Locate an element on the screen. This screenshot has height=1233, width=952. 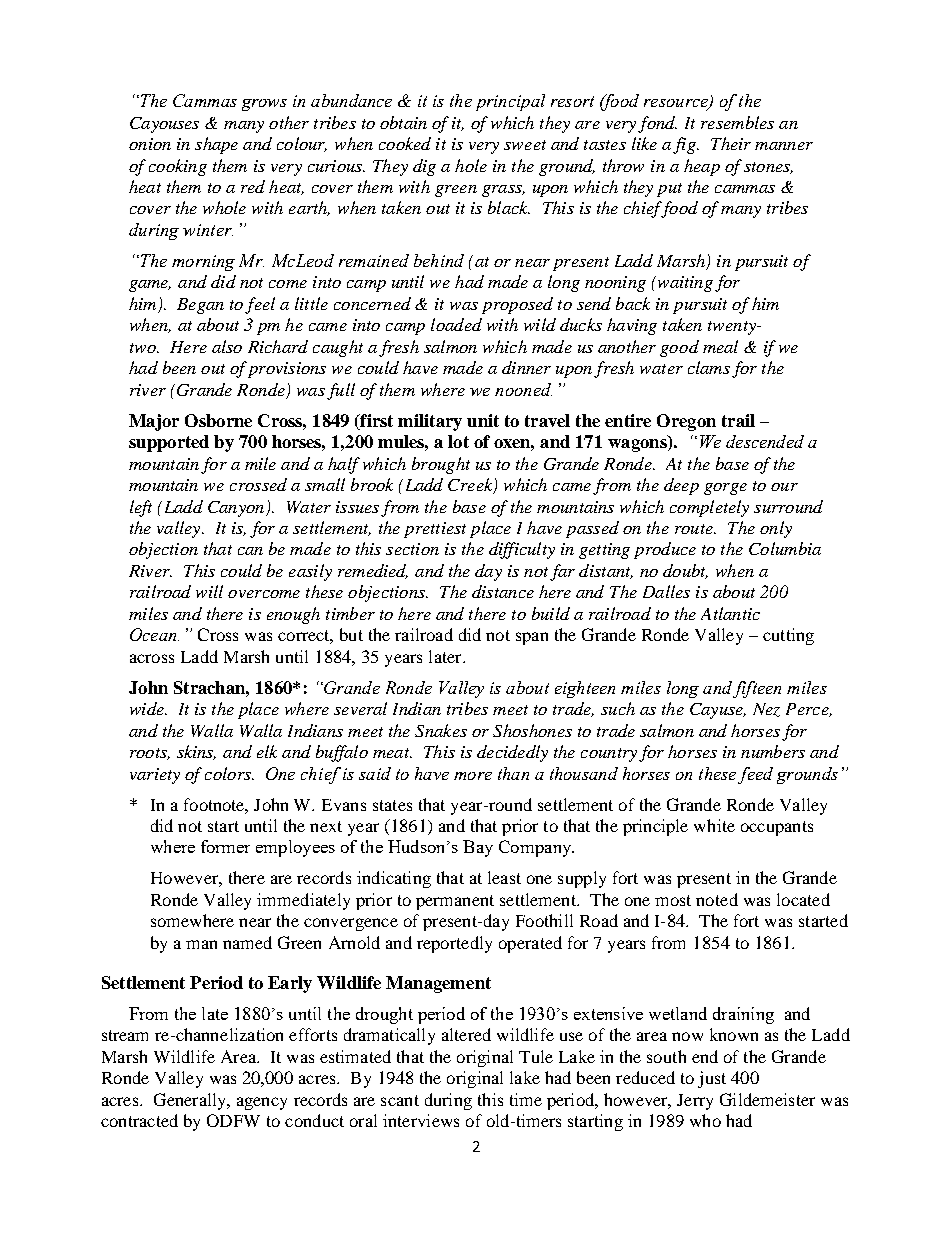
Generally is located at coordinates (191, 1101).
